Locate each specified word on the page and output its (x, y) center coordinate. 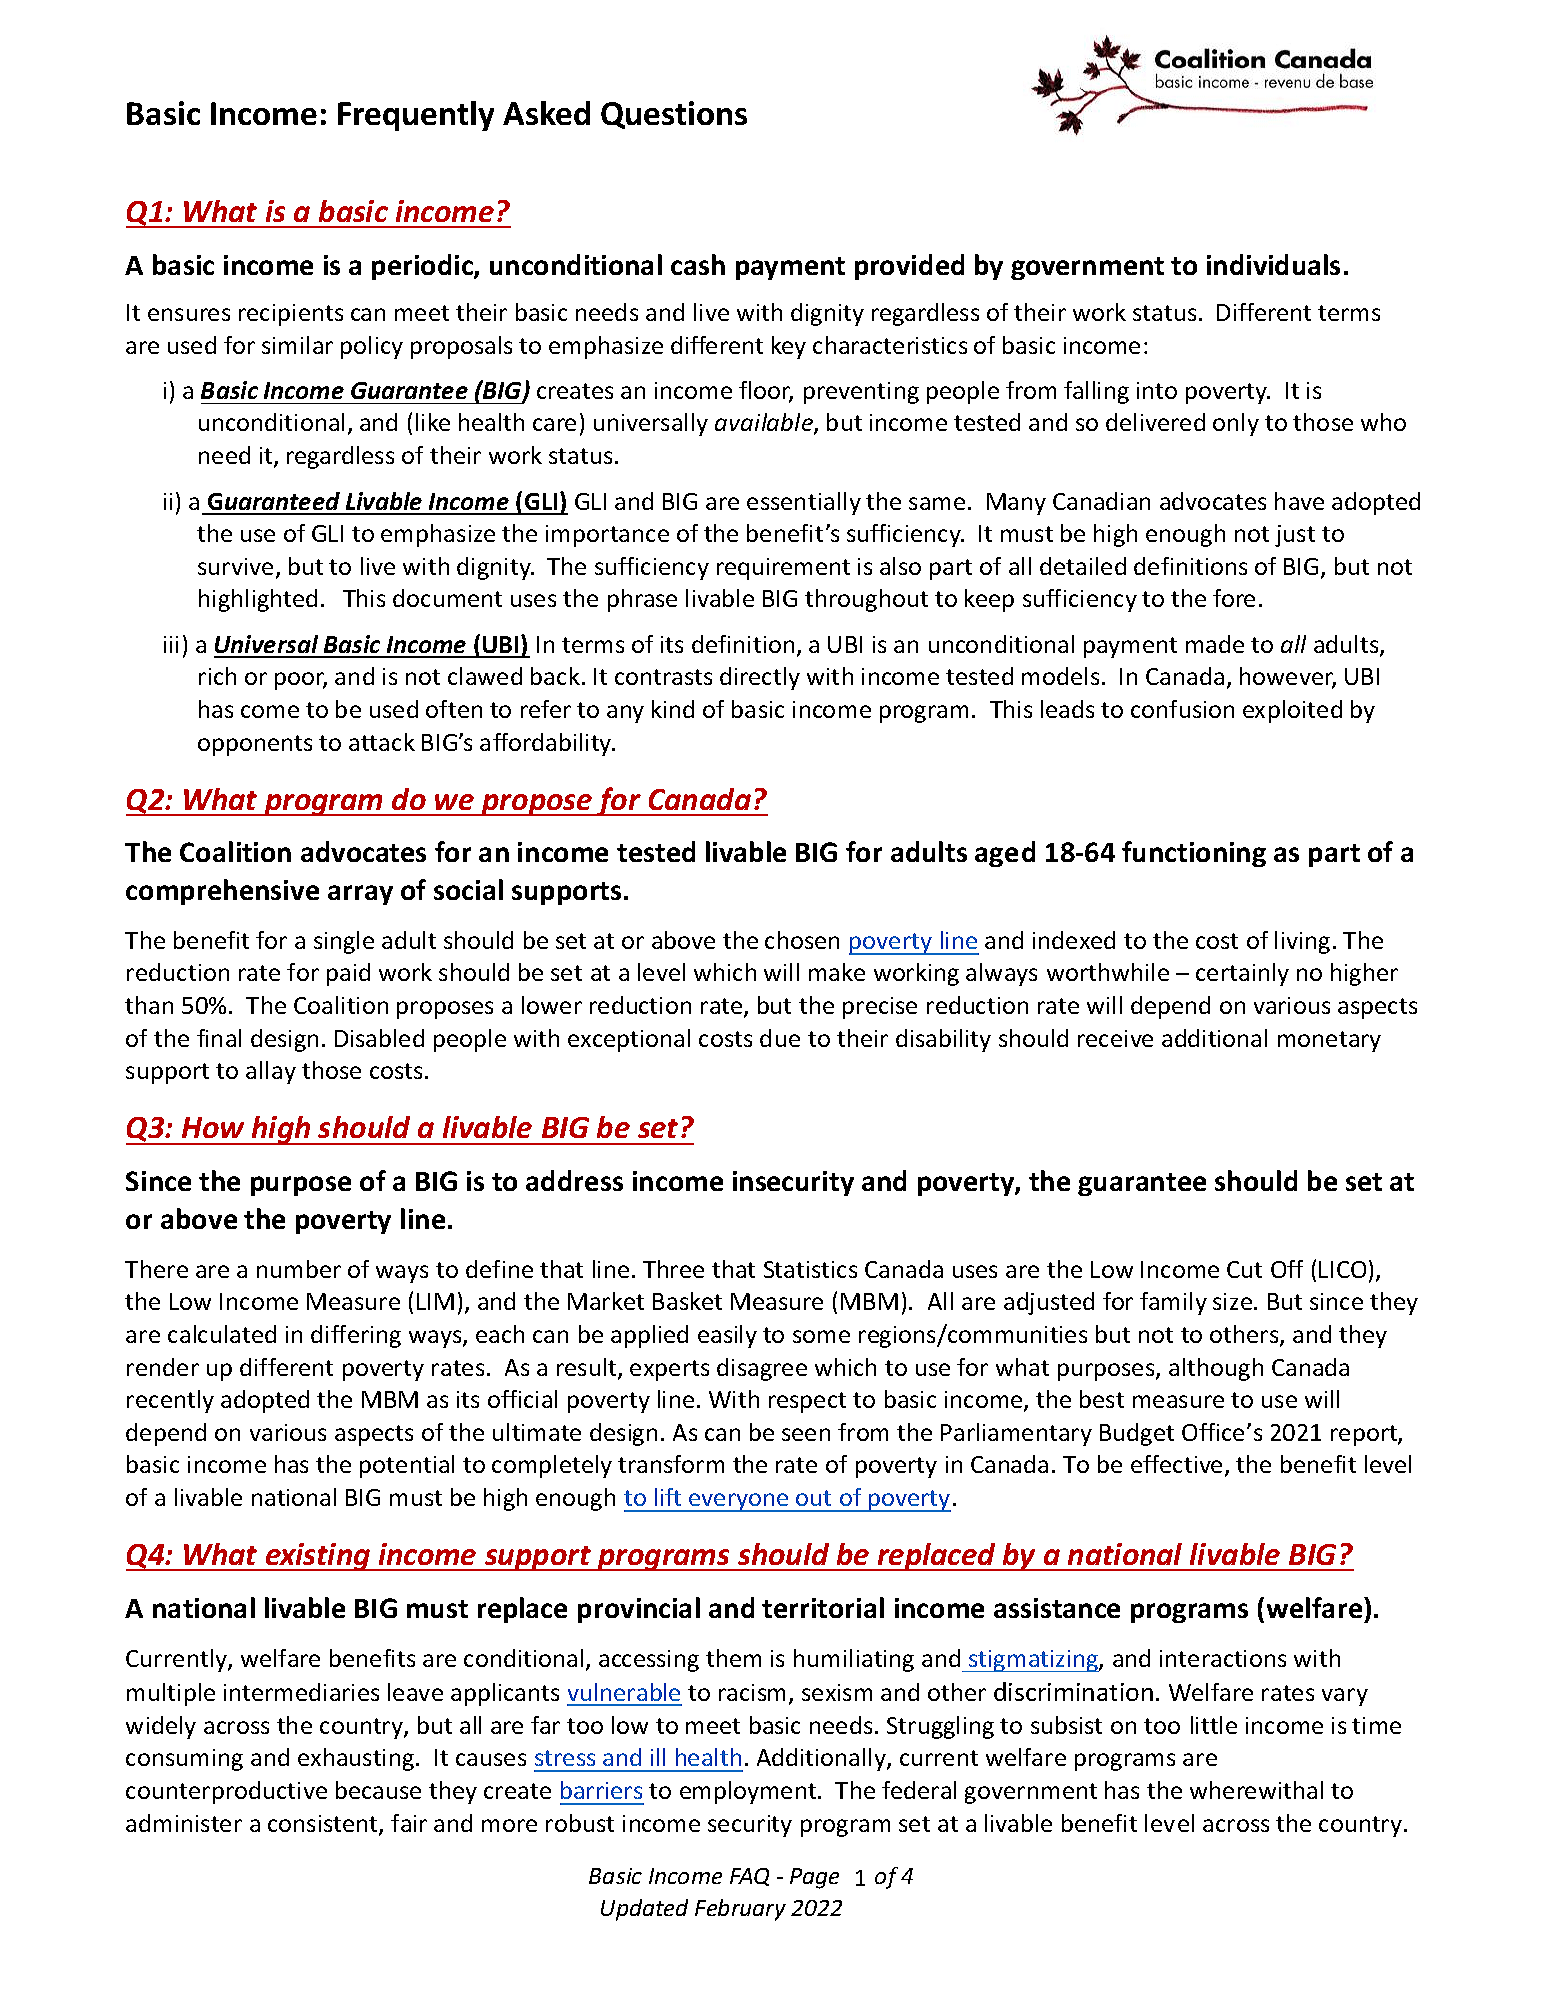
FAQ (749, 1877)
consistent (324, 1825)
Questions (674, 115)
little (1214, 1725)
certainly (1242, 974)
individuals (1273, 264)
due (780, 1038)
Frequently (416, 116)
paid (348, 974)
